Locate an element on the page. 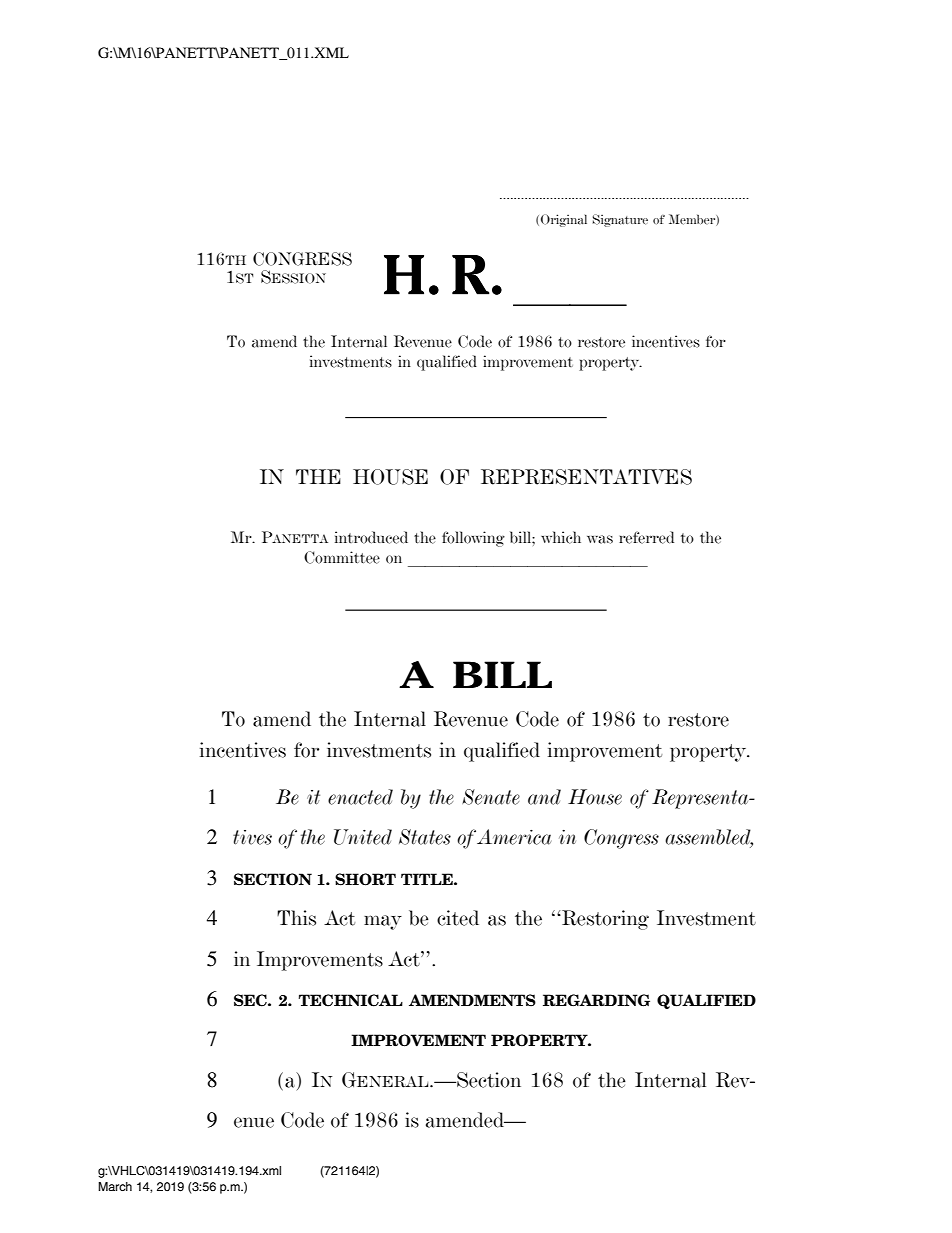  Original is located at coordinates (564, 220).
